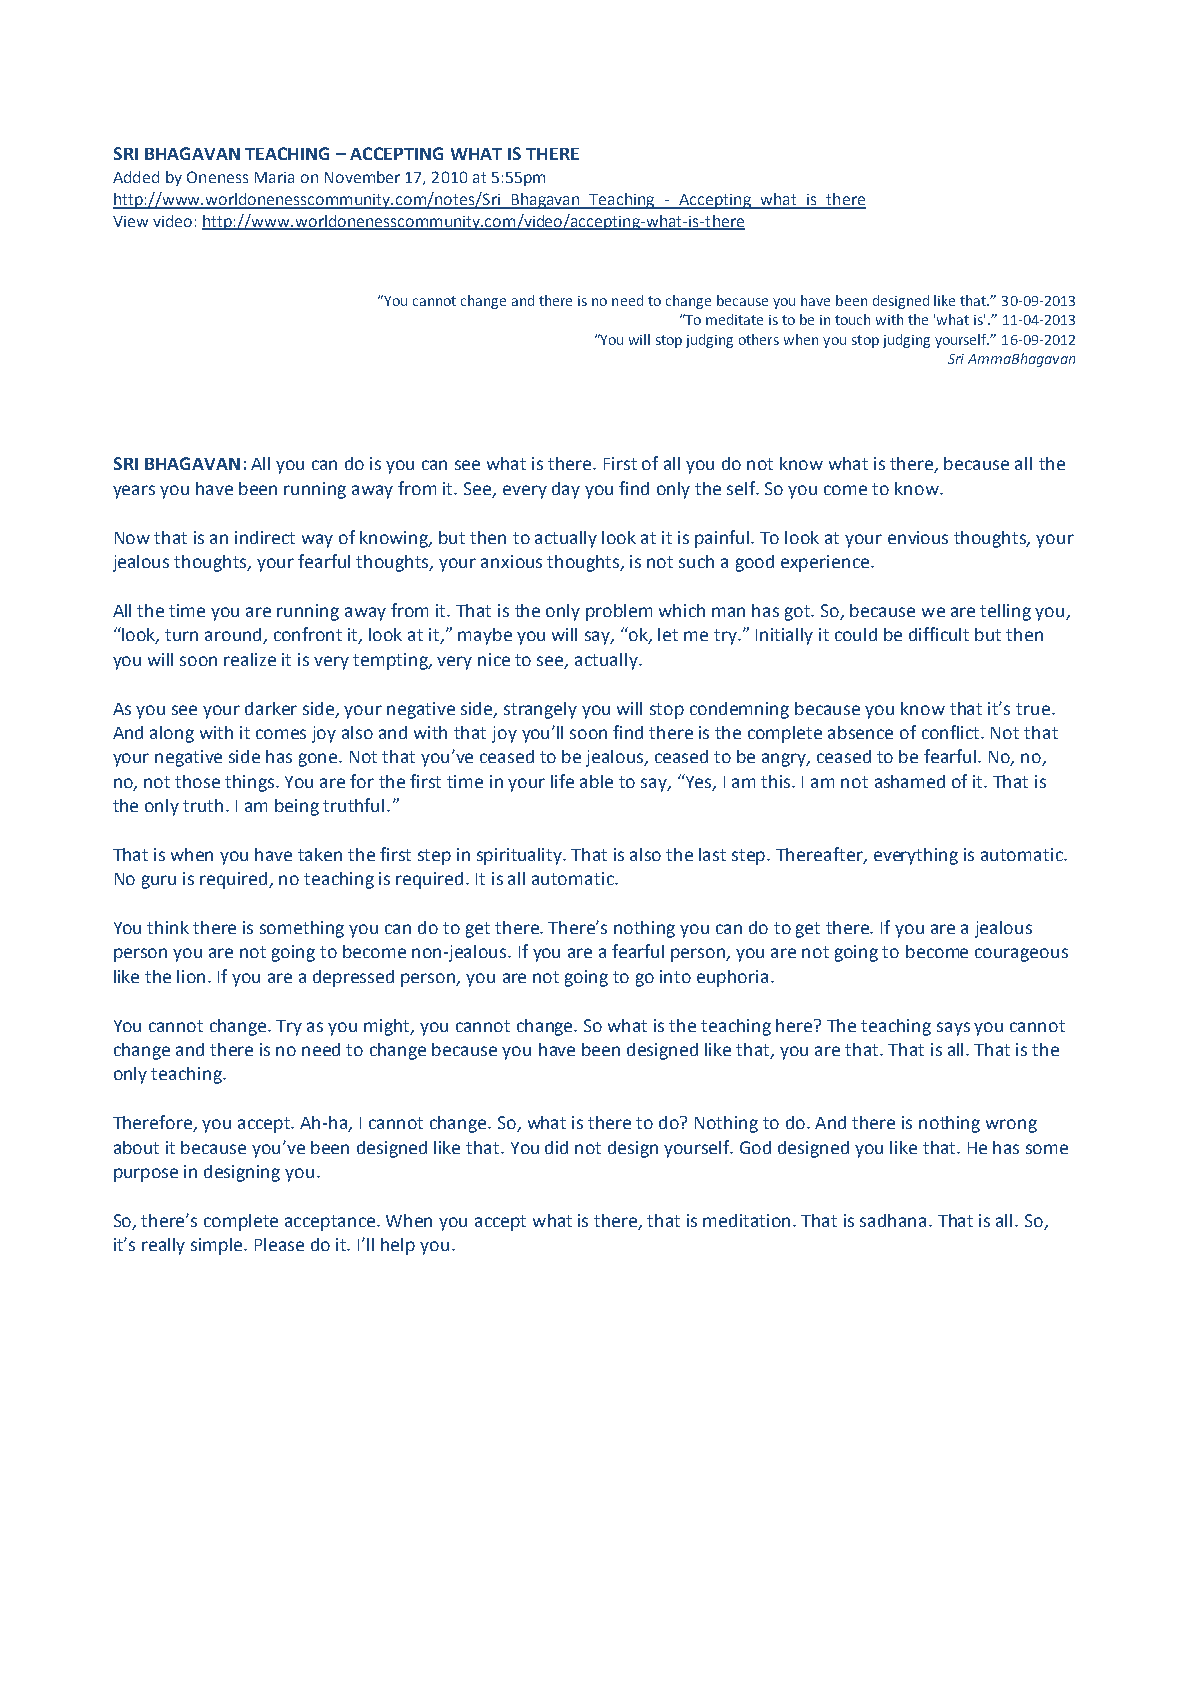 This screenshot has height=1683, width=1189. I want to click on darker, so click(271, 708).
